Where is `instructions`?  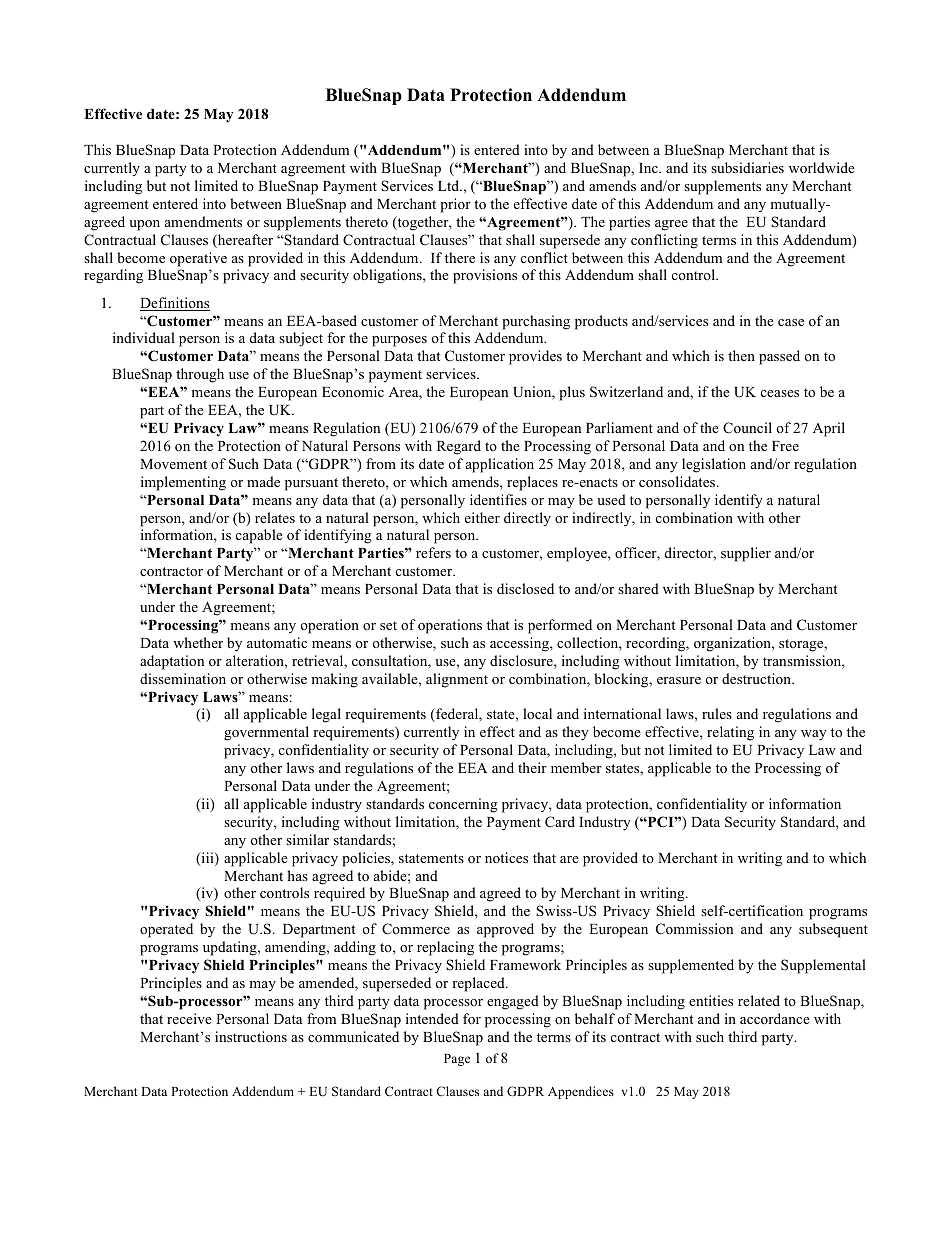 instructions is located at coordinates (251, 1036).
